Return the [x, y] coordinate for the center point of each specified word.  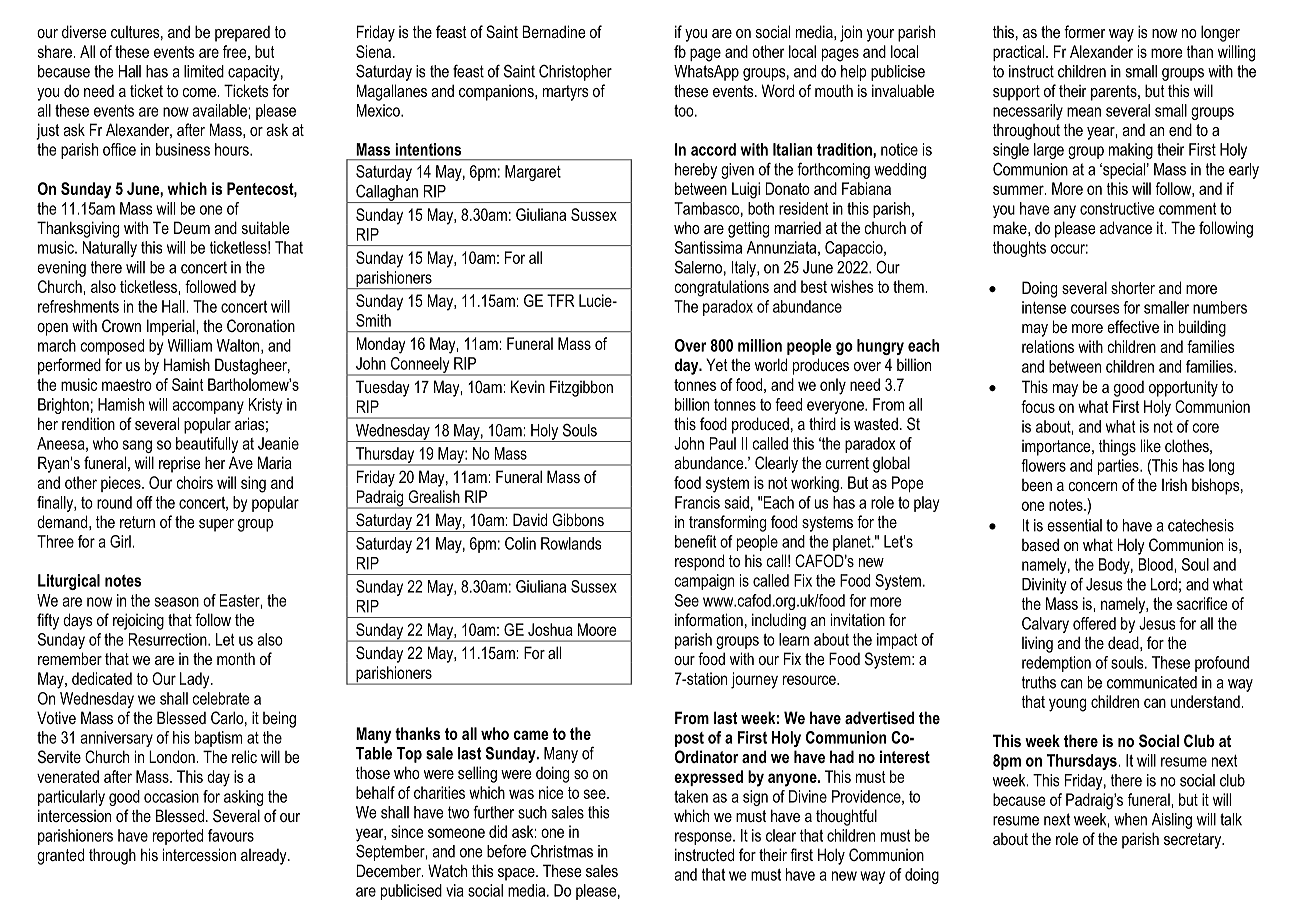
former [1085, 31]
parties [1119, 467]
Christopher [575, 73]
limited [204, 71]
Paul [723, 443]
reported [178, 837]
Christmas [562, 851]
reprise [180, 464]
